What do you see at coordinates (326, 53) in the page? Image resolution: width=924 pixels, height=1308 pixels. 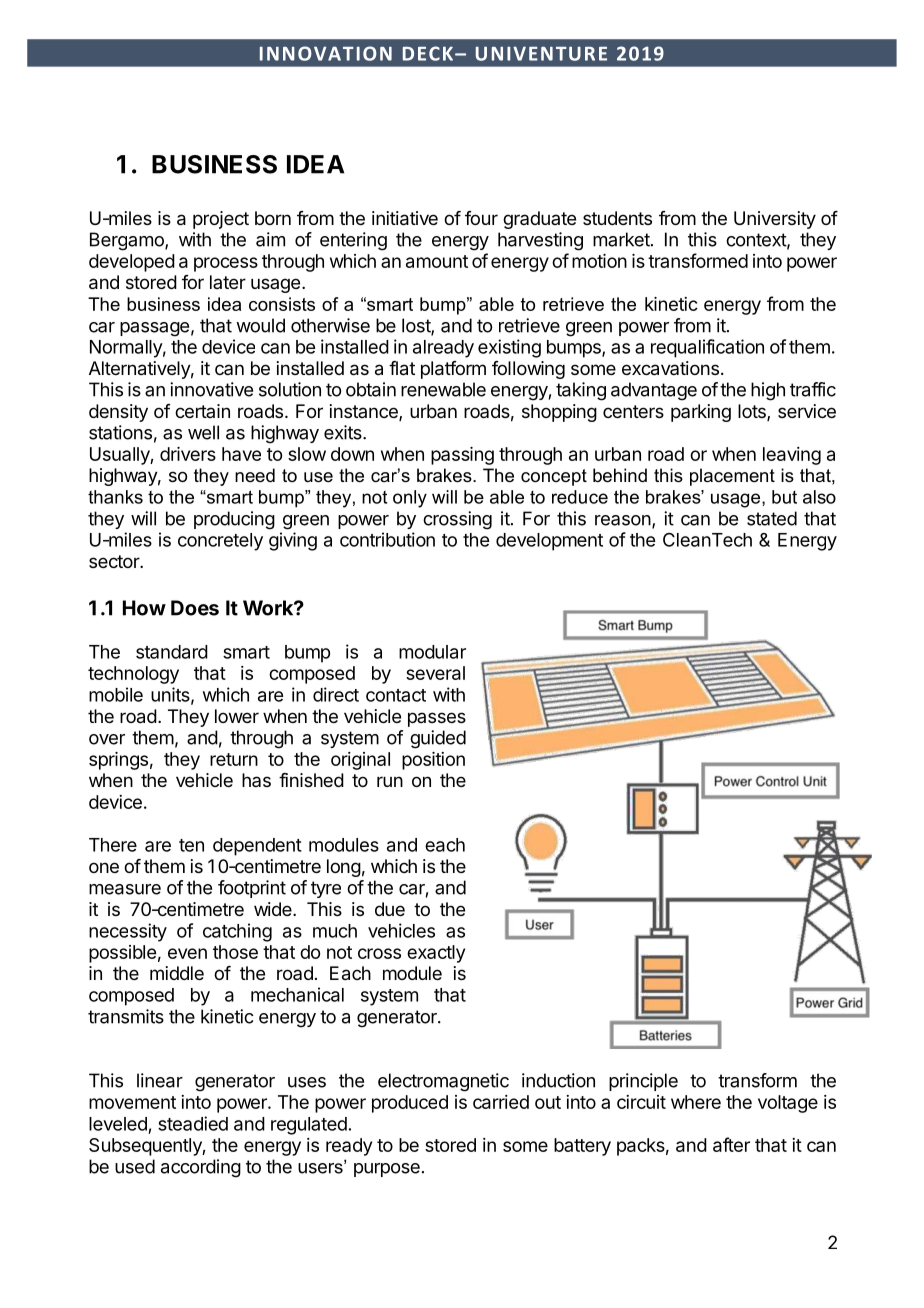 I see `INNOVATION` at bounding box center [326, 53].
